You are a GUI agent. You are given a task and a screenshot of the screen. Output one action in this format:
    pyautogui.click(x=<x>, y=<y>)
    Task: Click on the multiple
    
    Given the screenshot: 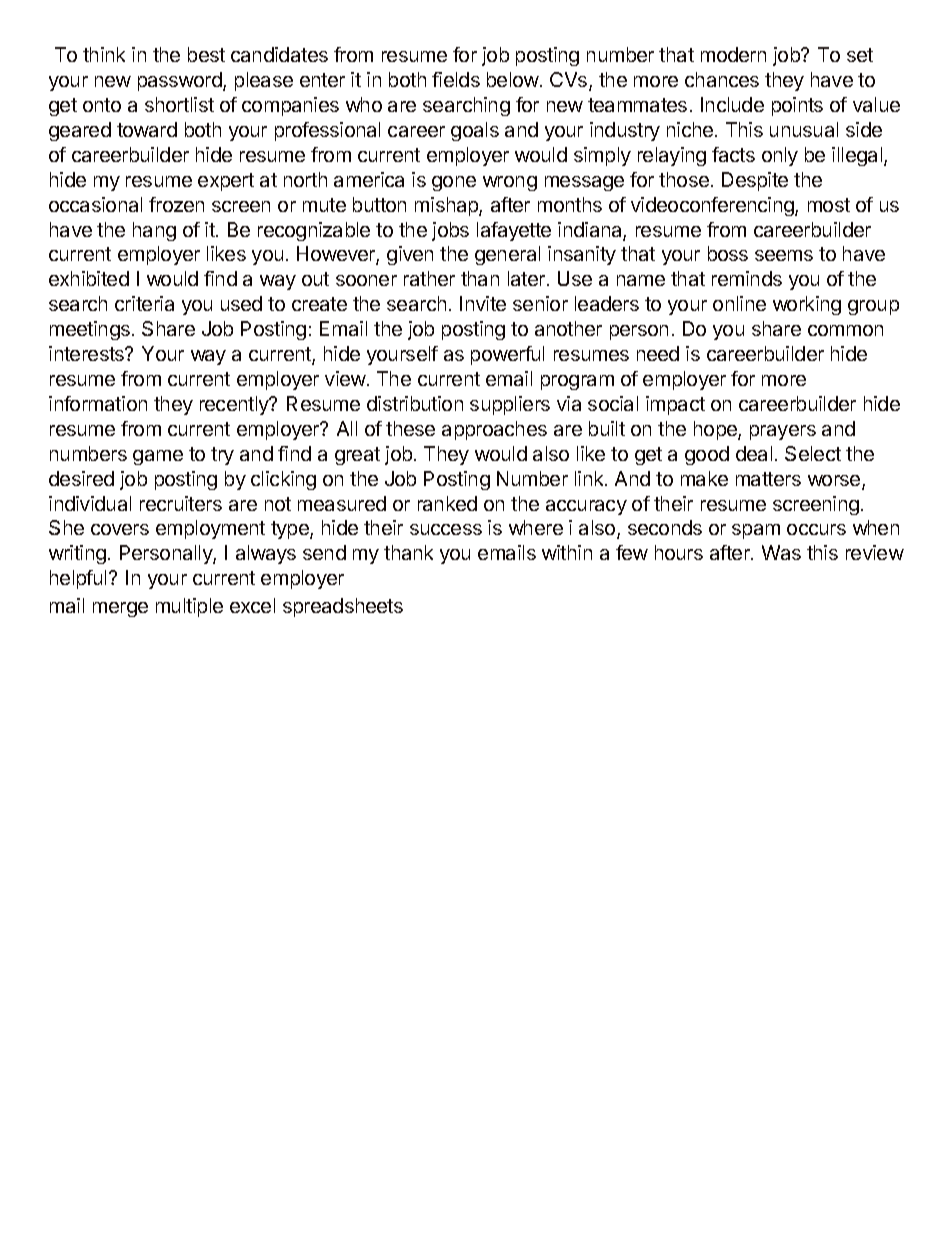 What is the action you would take?
    pyautogui.click(x=189, y=607)
